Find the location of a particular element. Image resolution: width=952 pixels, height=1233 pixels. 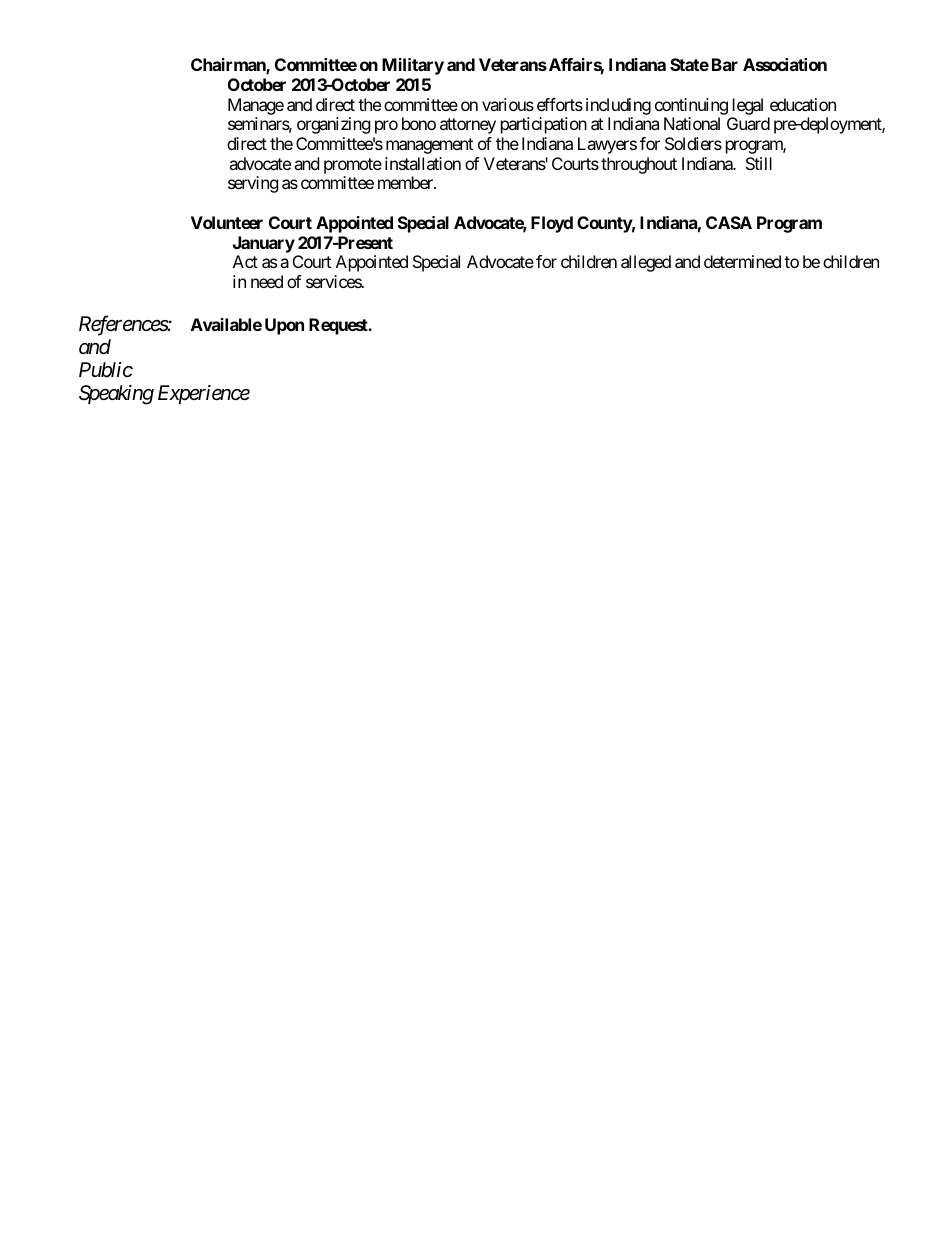

Experience is located at coordinates (204, 394).
